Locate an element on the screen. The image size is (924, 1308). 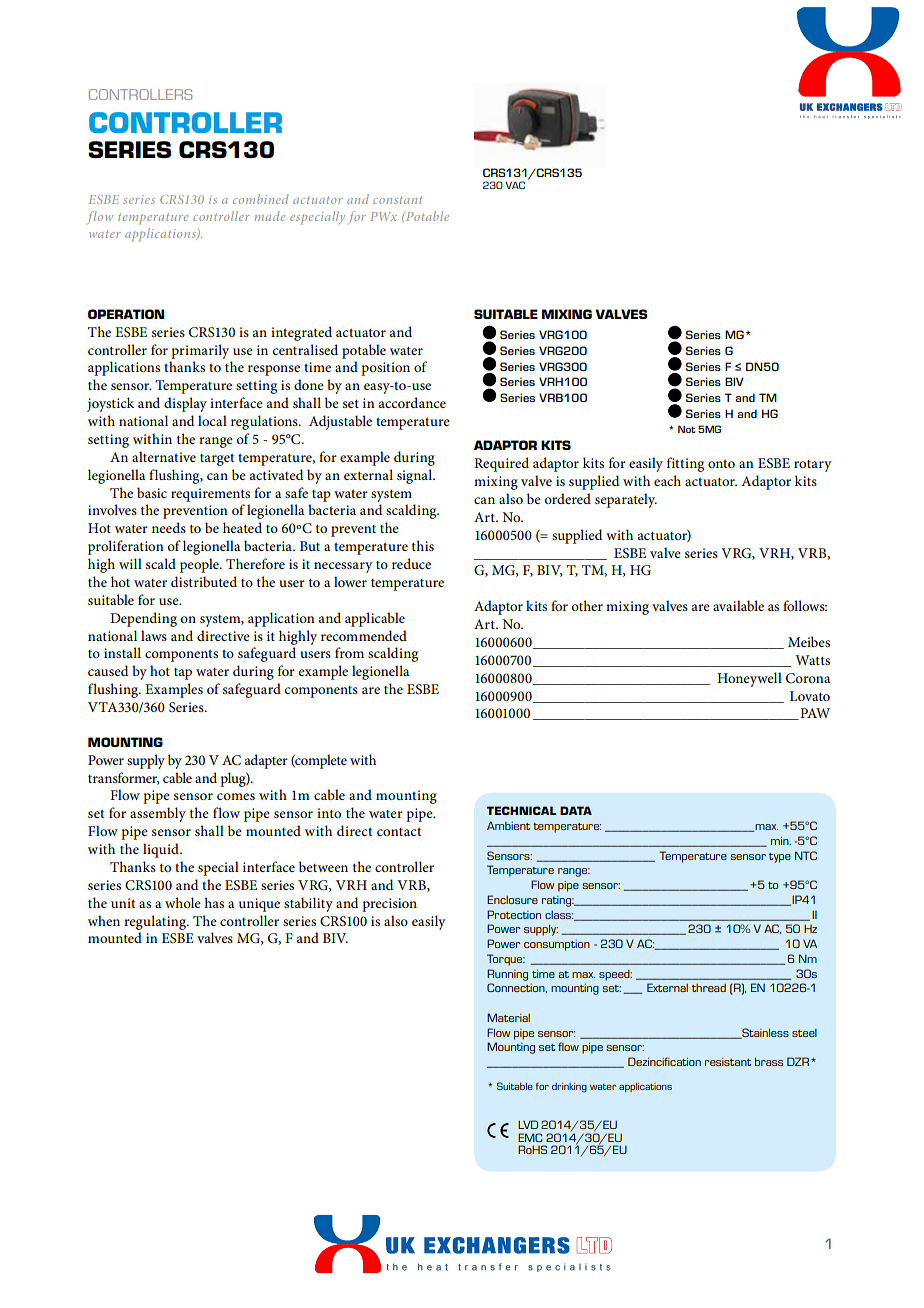
EMC is located at coordinates (530, 1137).
